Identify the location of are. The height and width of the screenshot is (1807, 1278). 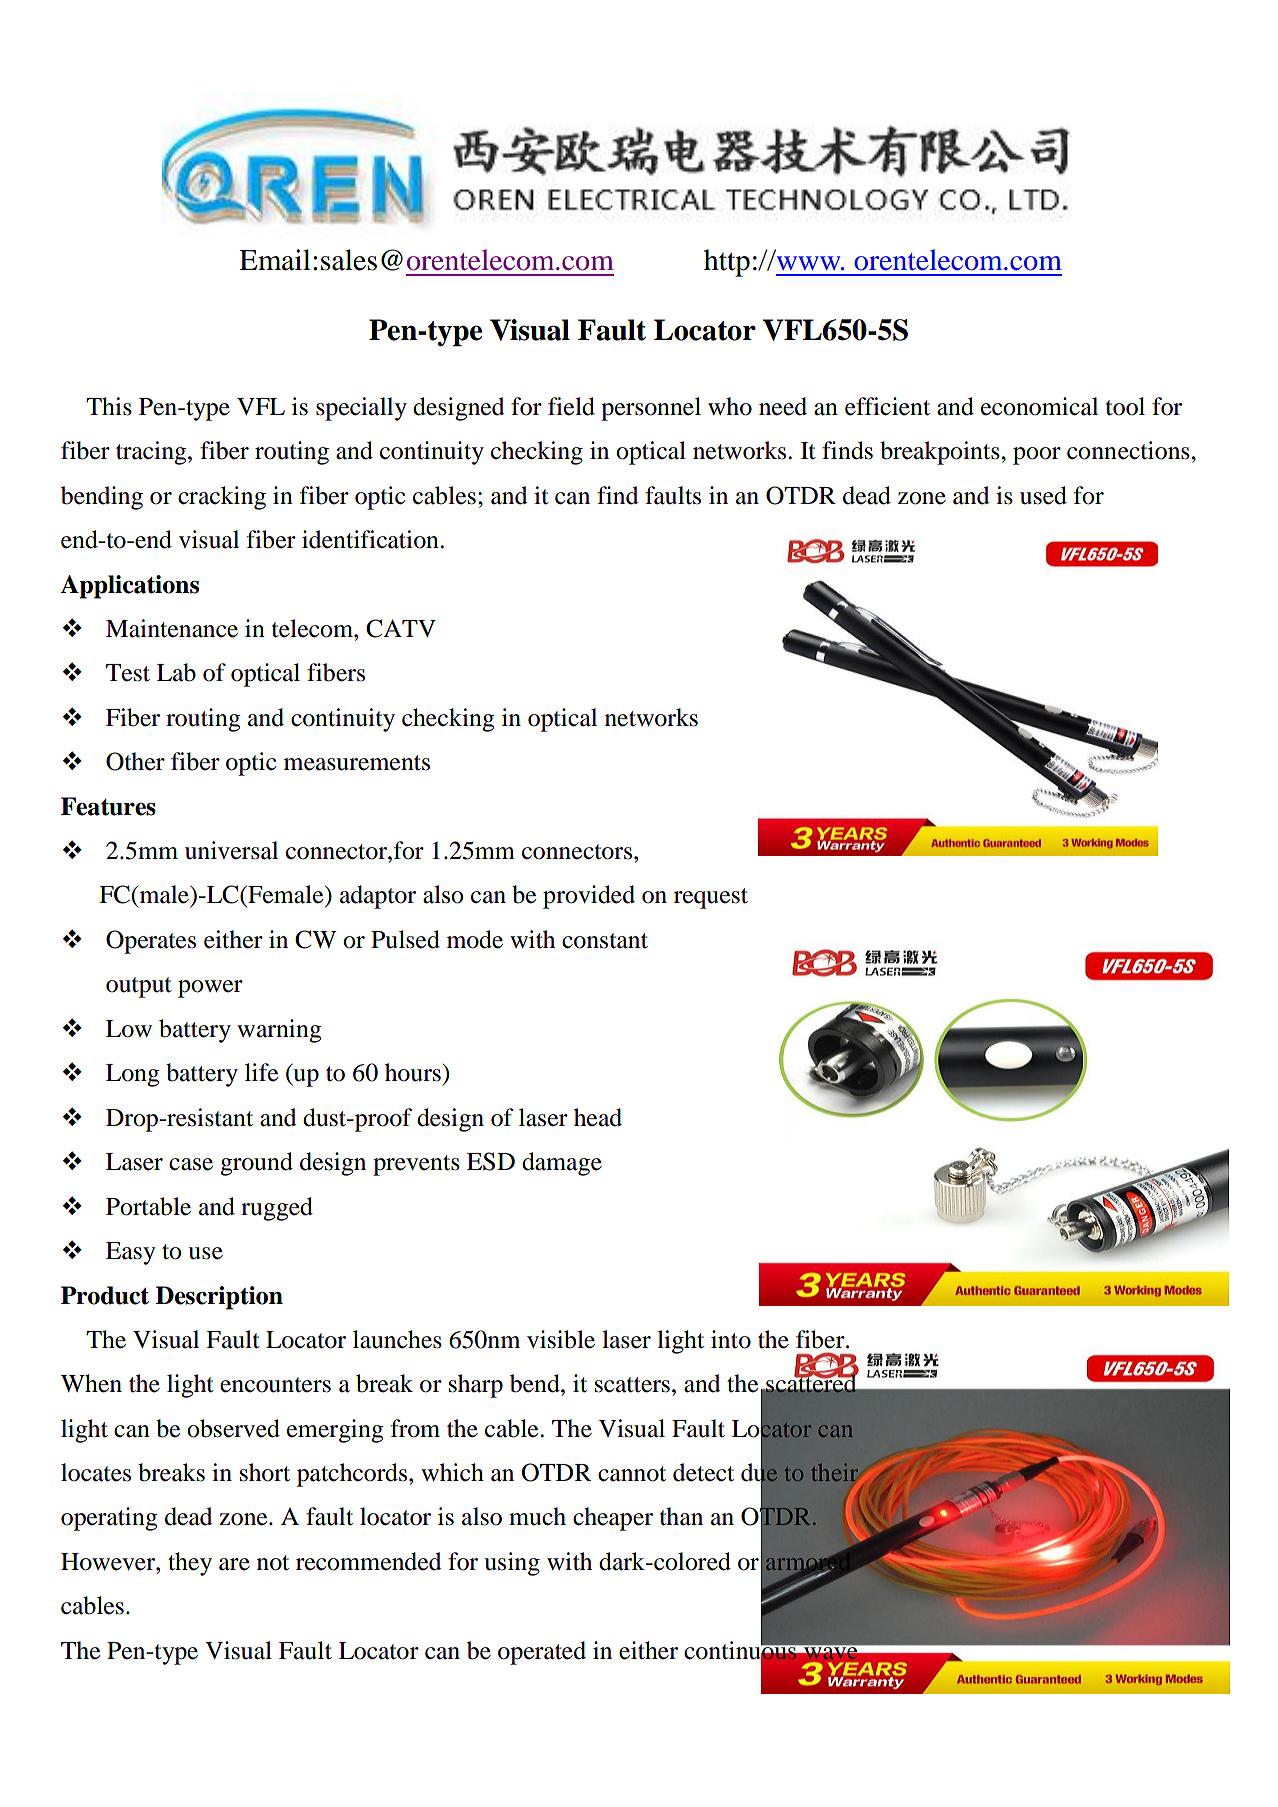
(234, 1564).
